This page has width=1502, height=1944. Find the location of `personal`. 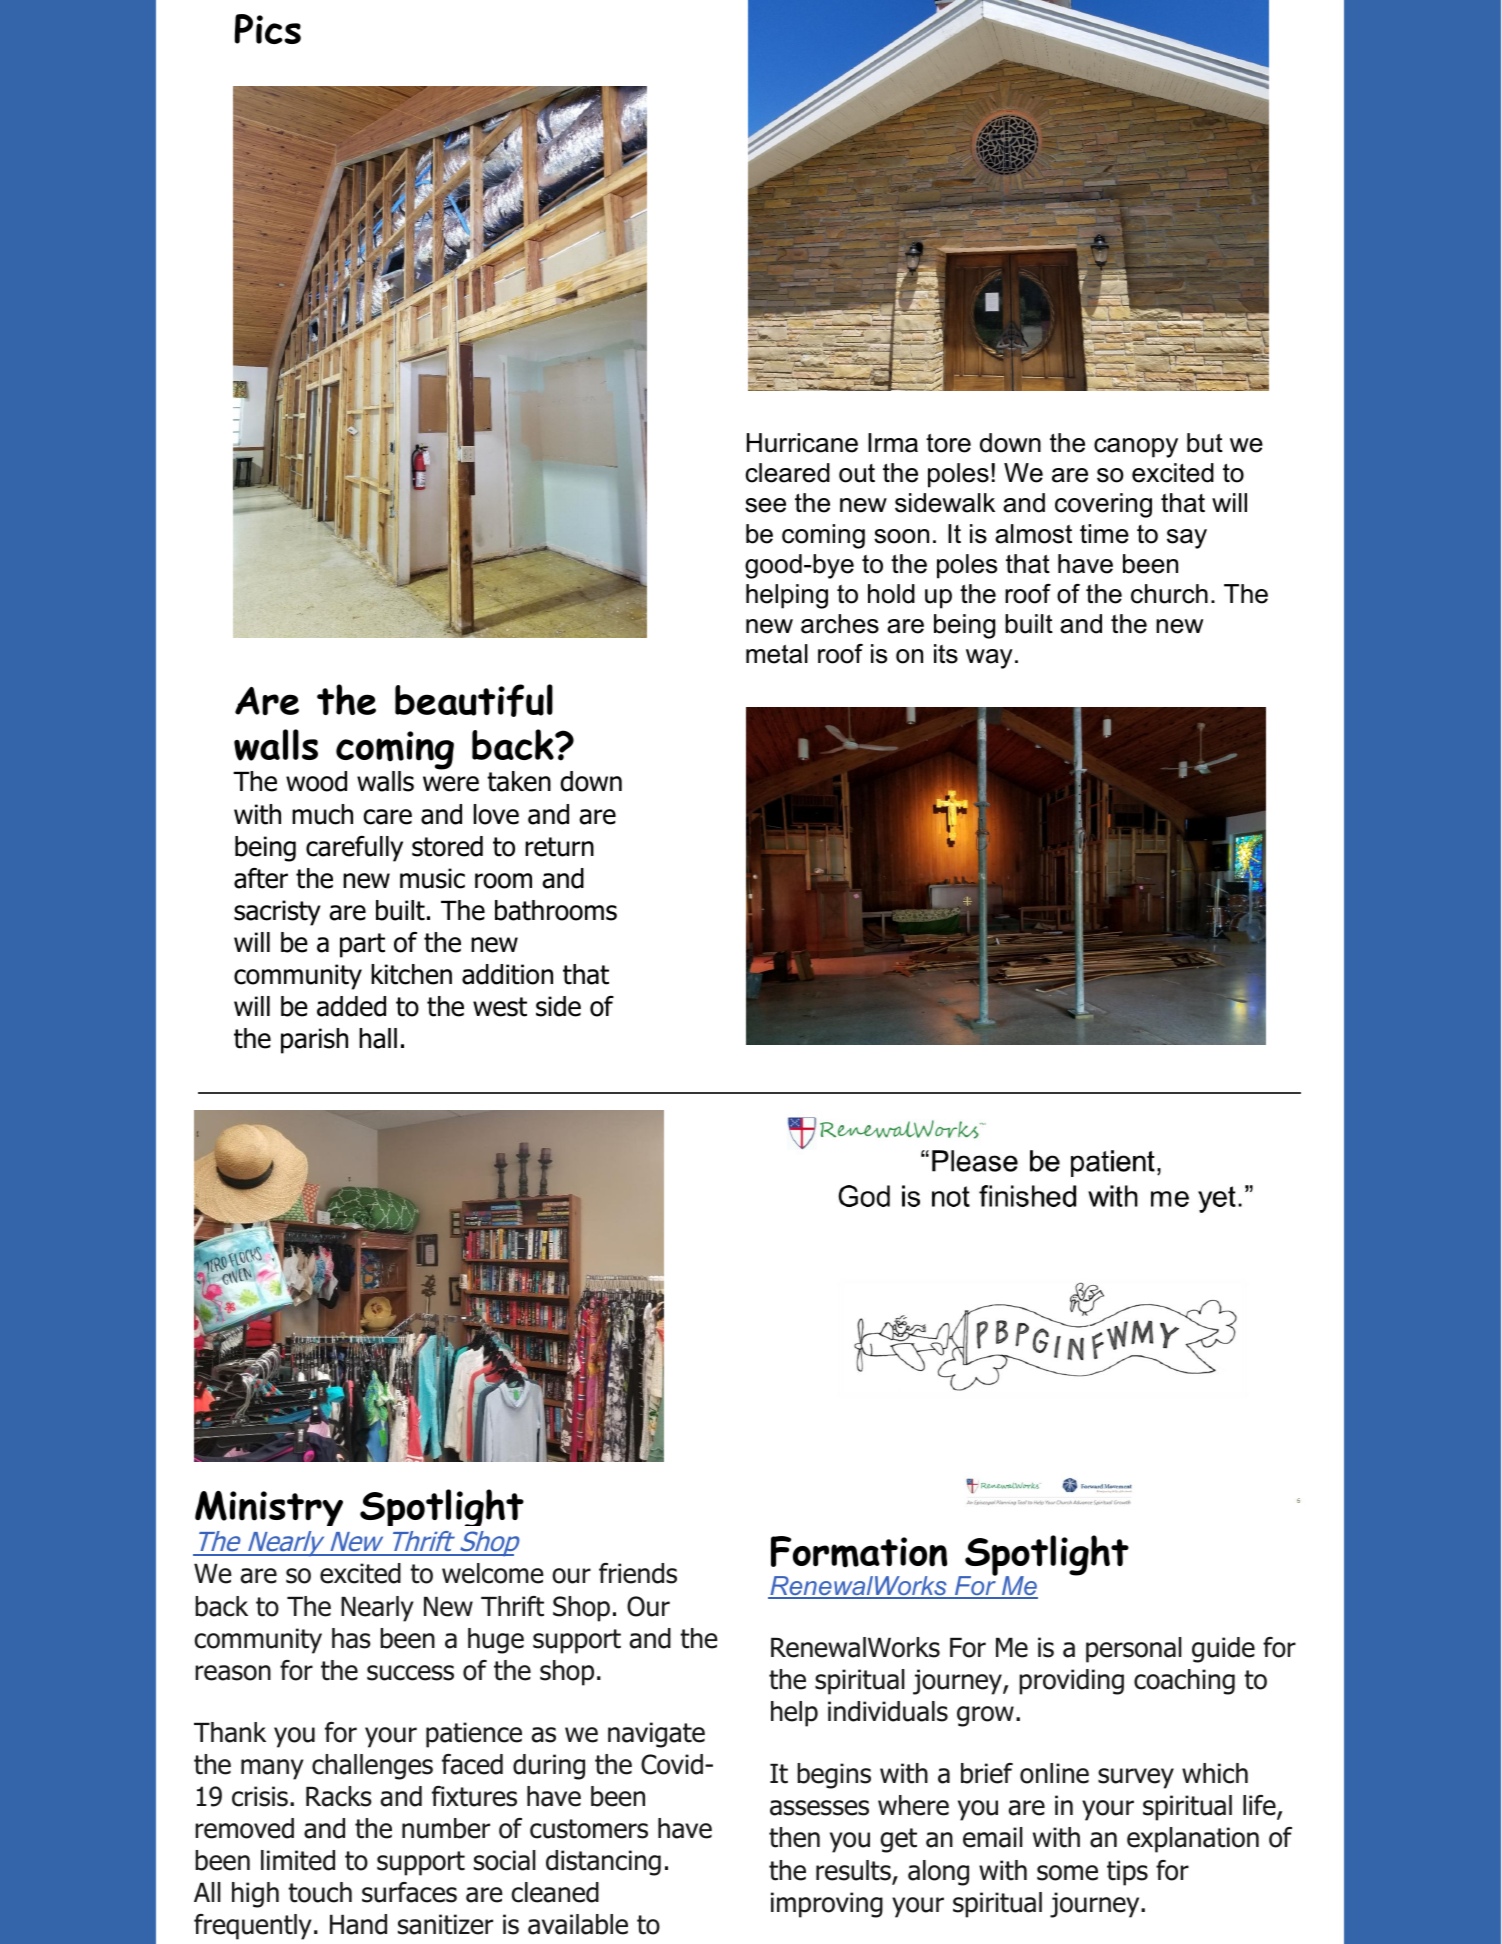

personal is located at coordinates (1134, 1650).
